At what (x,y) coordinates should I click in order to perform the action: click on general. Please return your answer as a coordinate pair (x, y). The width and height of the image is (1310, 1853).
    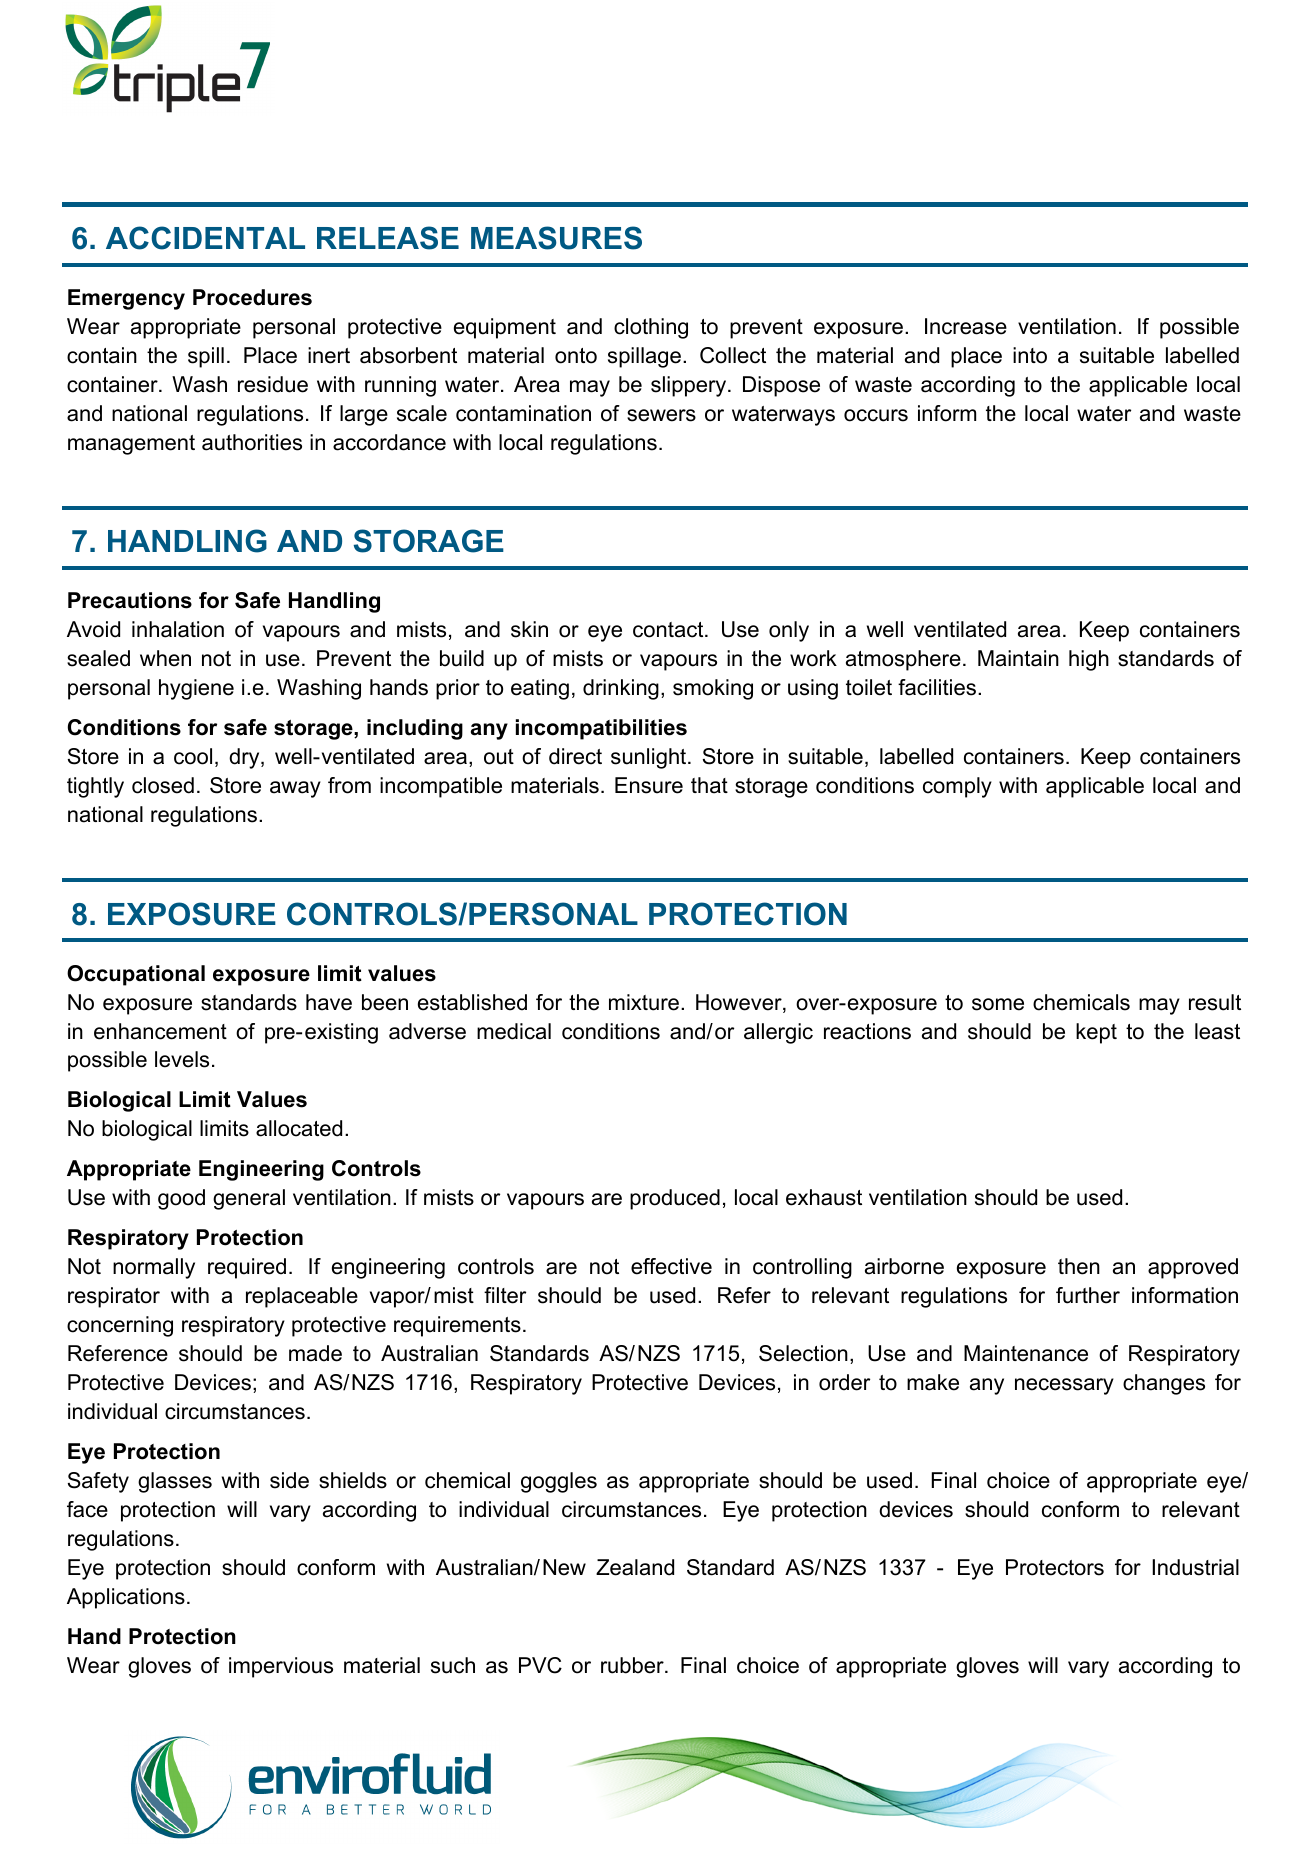
    Looking at the image, I should click on (249, 1199).
